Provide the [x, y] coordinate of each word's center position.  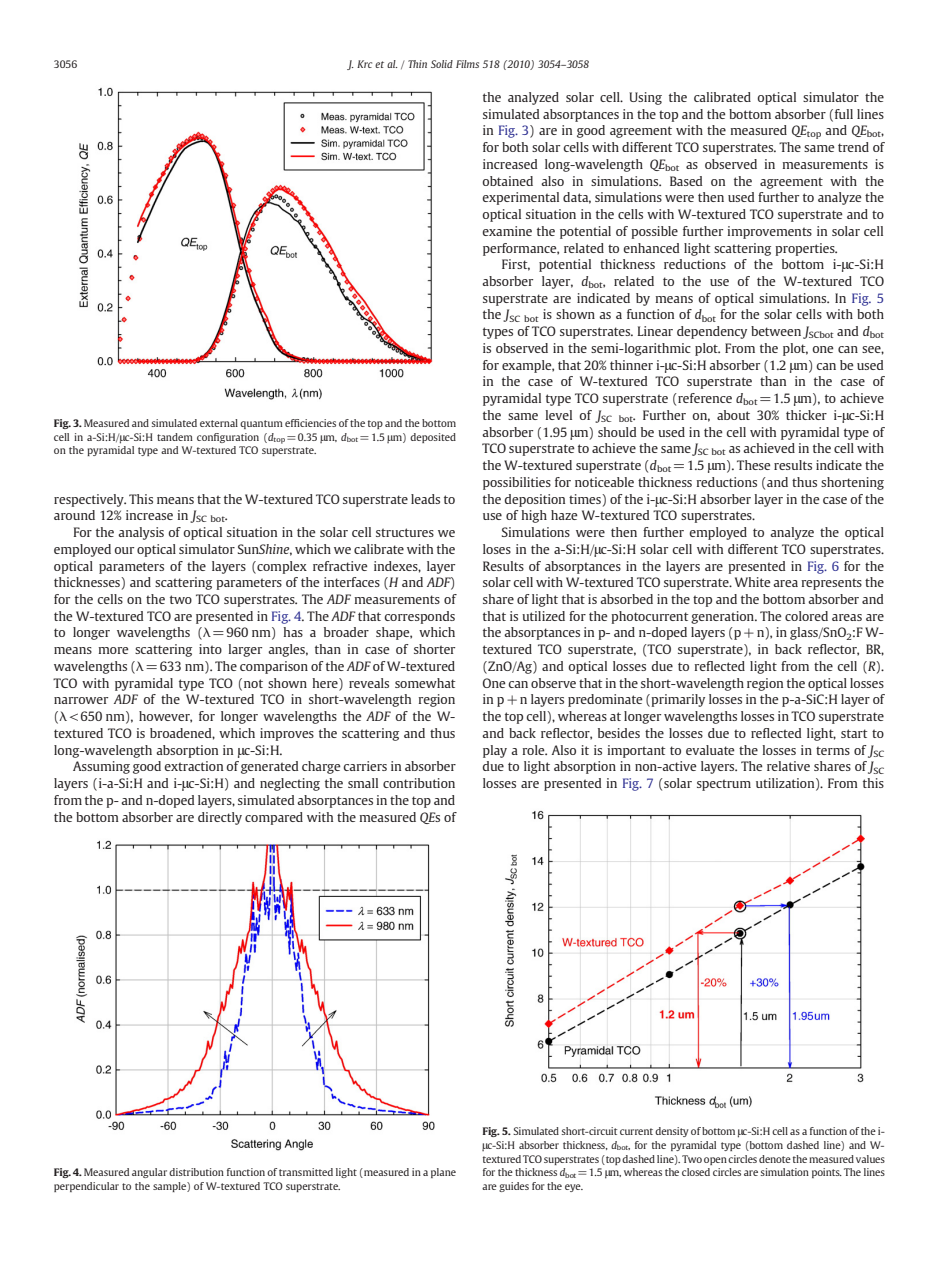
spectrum [724, 785]
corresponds [419, 617]
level [559, 415]
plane [443, 1173]
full [844, 114]
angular [149, 1173]
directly [220, 818]
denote [775, 1159]
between [777, 332]
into [210, 649]
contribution [419, 783]
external [219, 423]
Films [467, 64]
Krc [364, 64]
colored [806, 616]
